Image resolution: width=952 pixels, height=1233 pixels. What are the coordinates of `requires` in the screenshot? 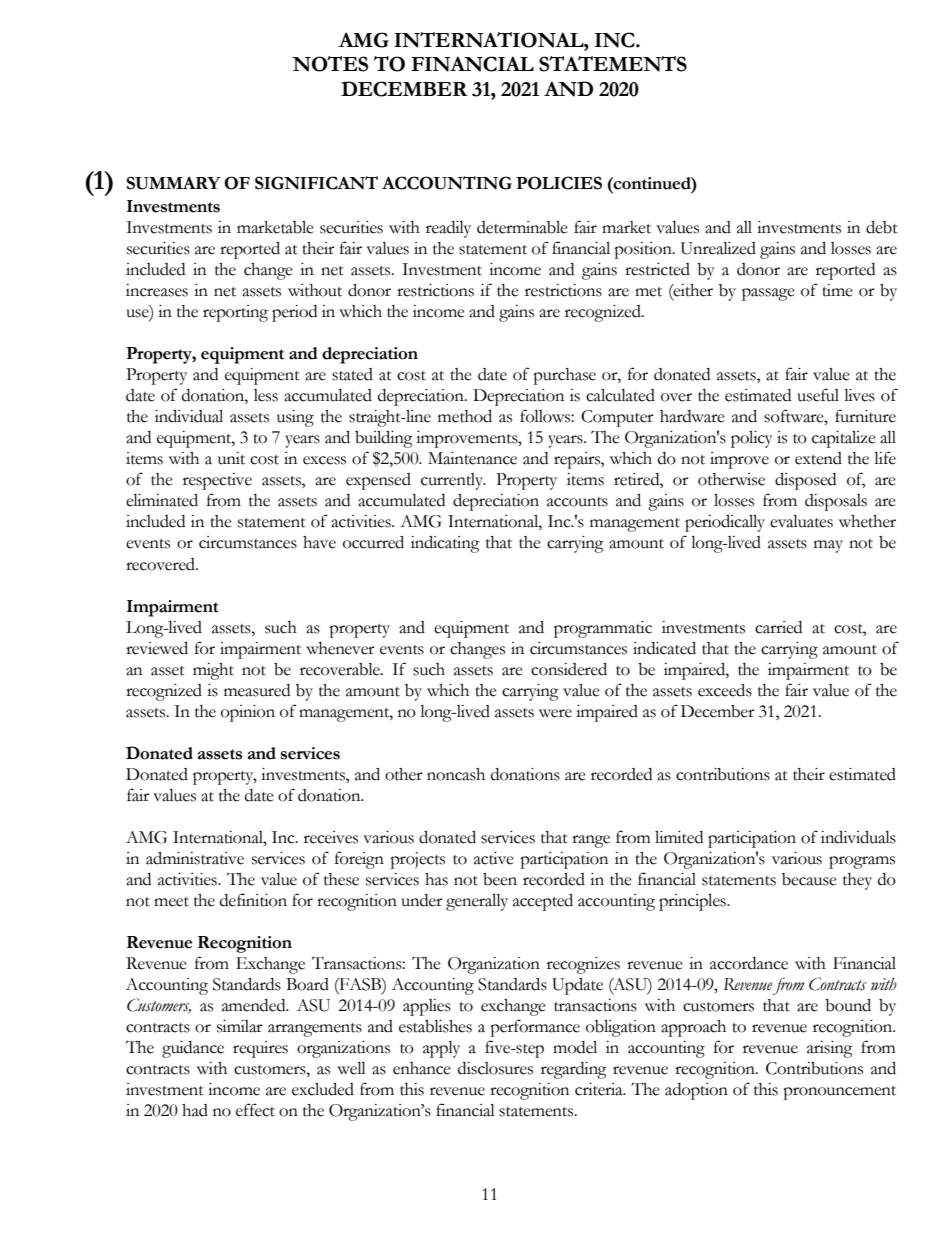 It's located at (260, 1049).
